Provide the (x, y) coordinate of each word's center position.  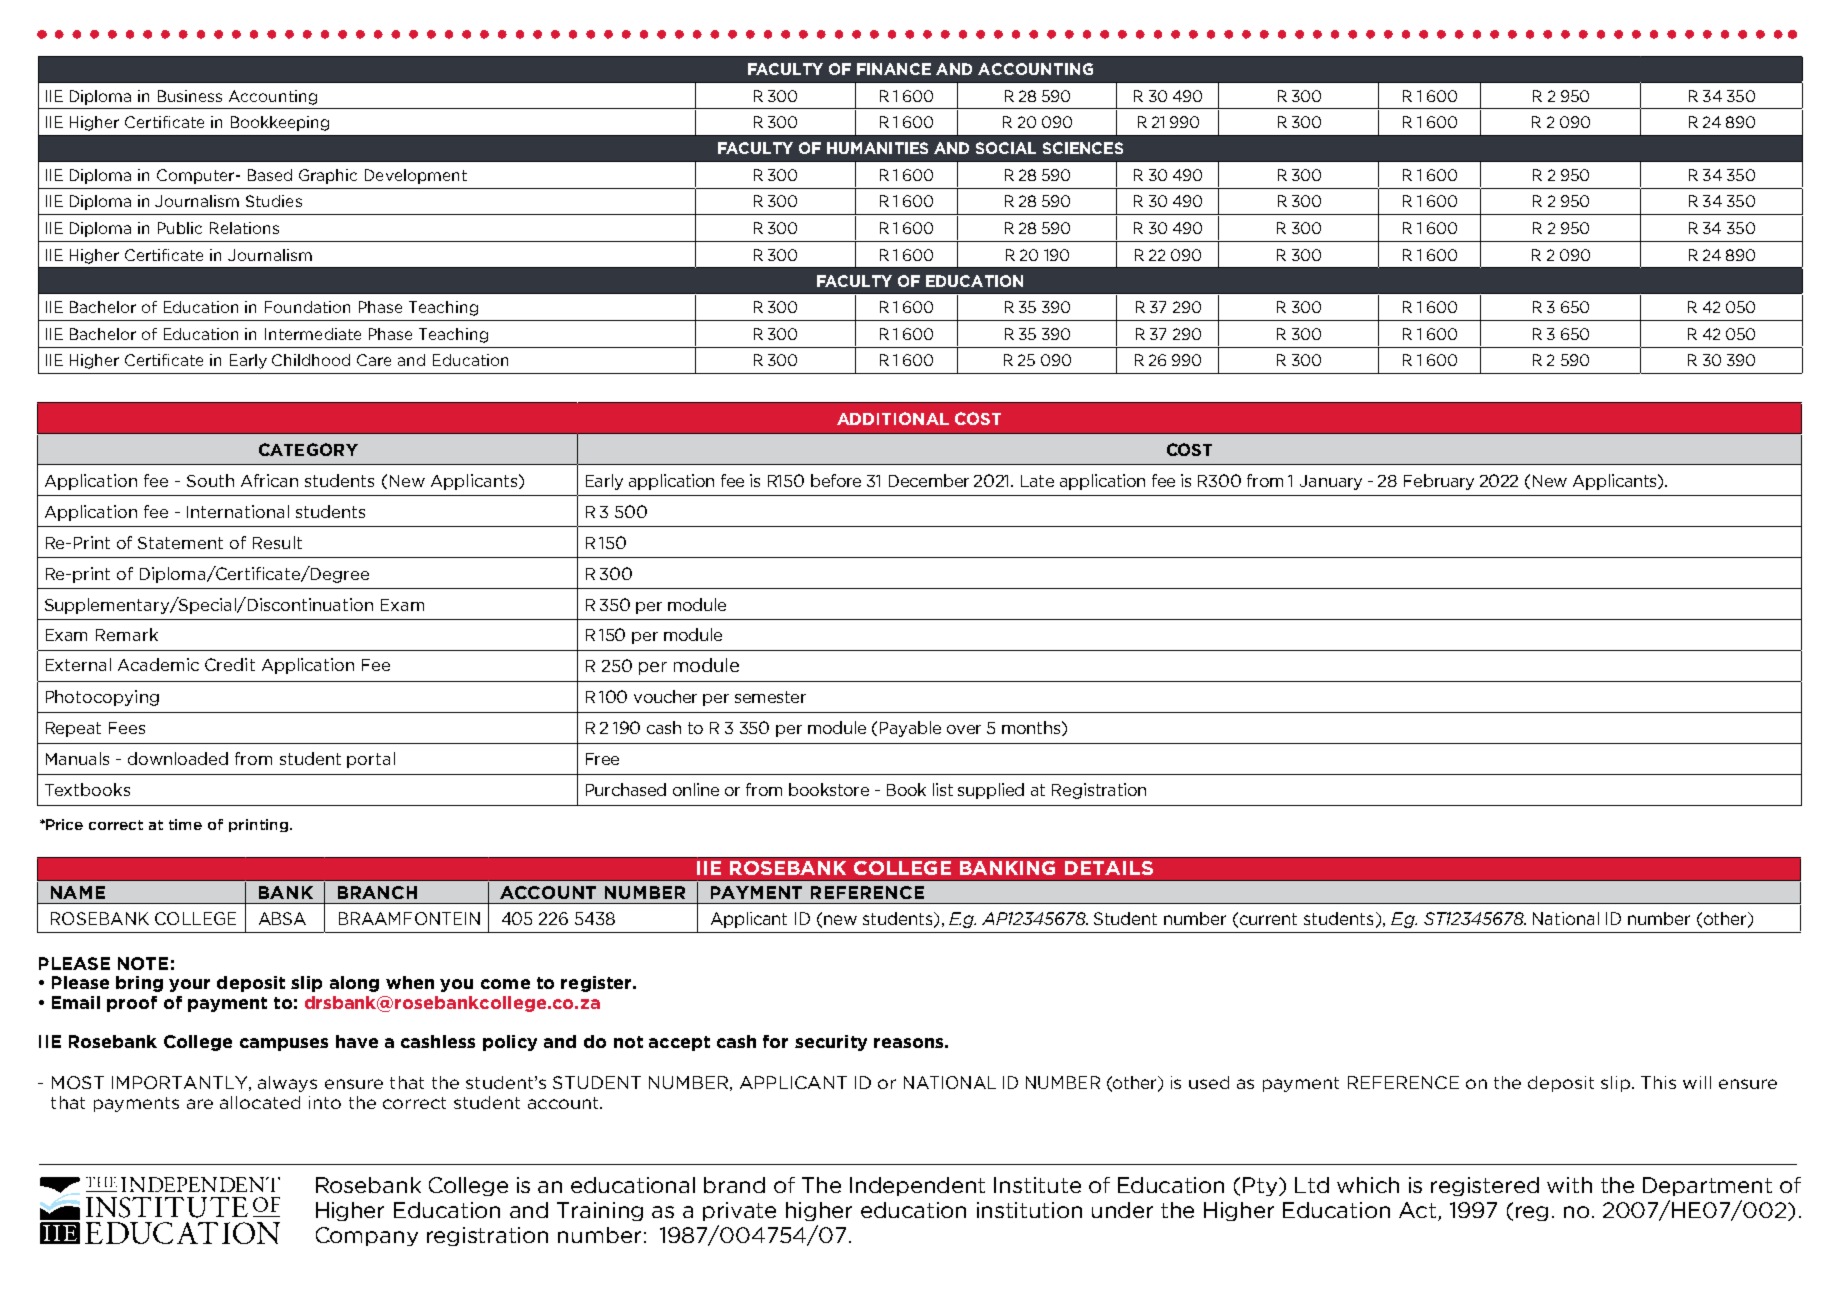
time (185, 824)
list (943, 789)
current (1268, 919)
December (929, 480)
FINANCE (894, 69)
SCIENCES (1083, 148)
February (1439, 482)
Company (367, 1236)
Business (190, 96)
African (269, 480)
